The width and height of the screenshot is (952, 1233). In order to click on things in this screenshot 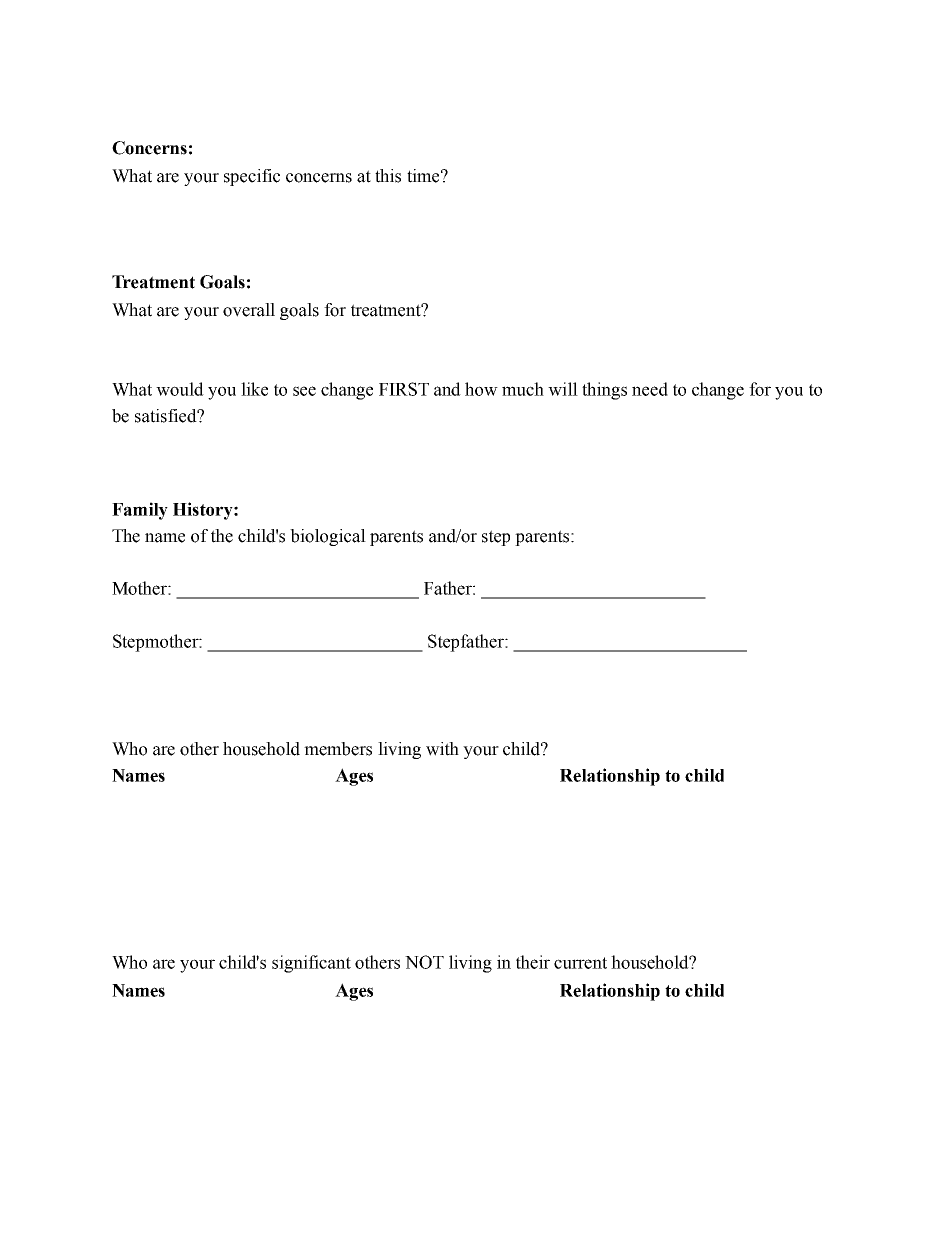, I will do `click(604, 391)`.
